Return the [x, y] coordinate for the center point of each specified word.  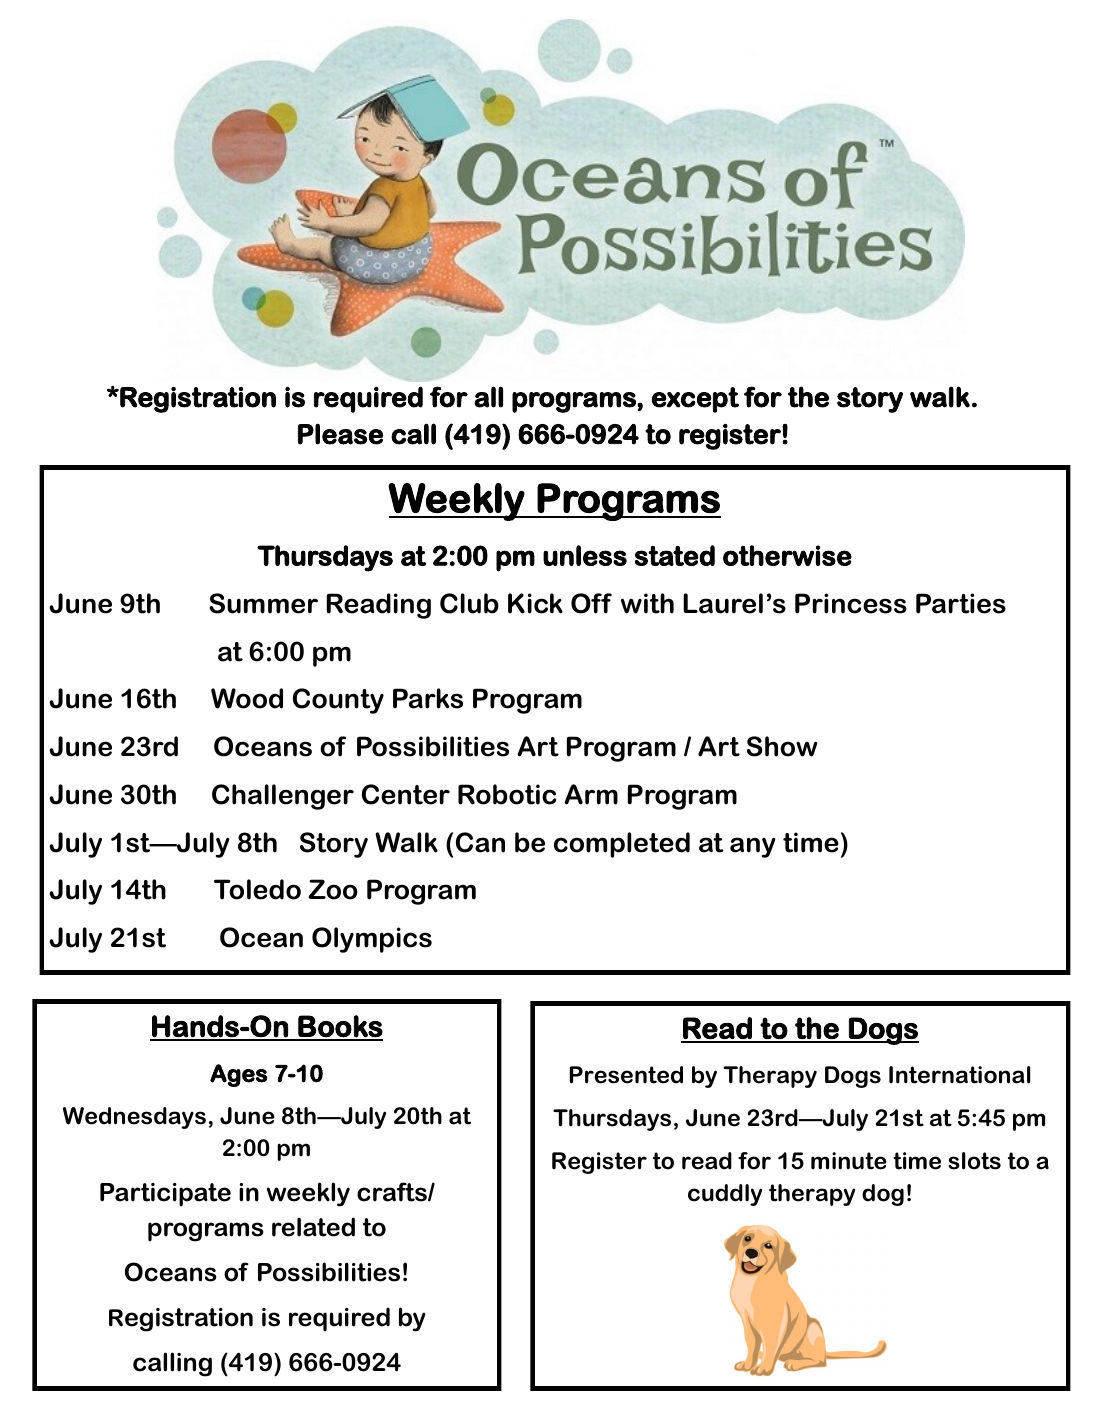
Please [340, 434]
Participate [165, 1195]
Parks [428, 698]
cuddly [725, 1195]
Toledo [257, 889]
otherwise [787, 555]
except [695, 400]
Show [782, 746]
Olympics [372, 940]
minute [849, 1161]
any [753, 847]
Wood [247, 698]
